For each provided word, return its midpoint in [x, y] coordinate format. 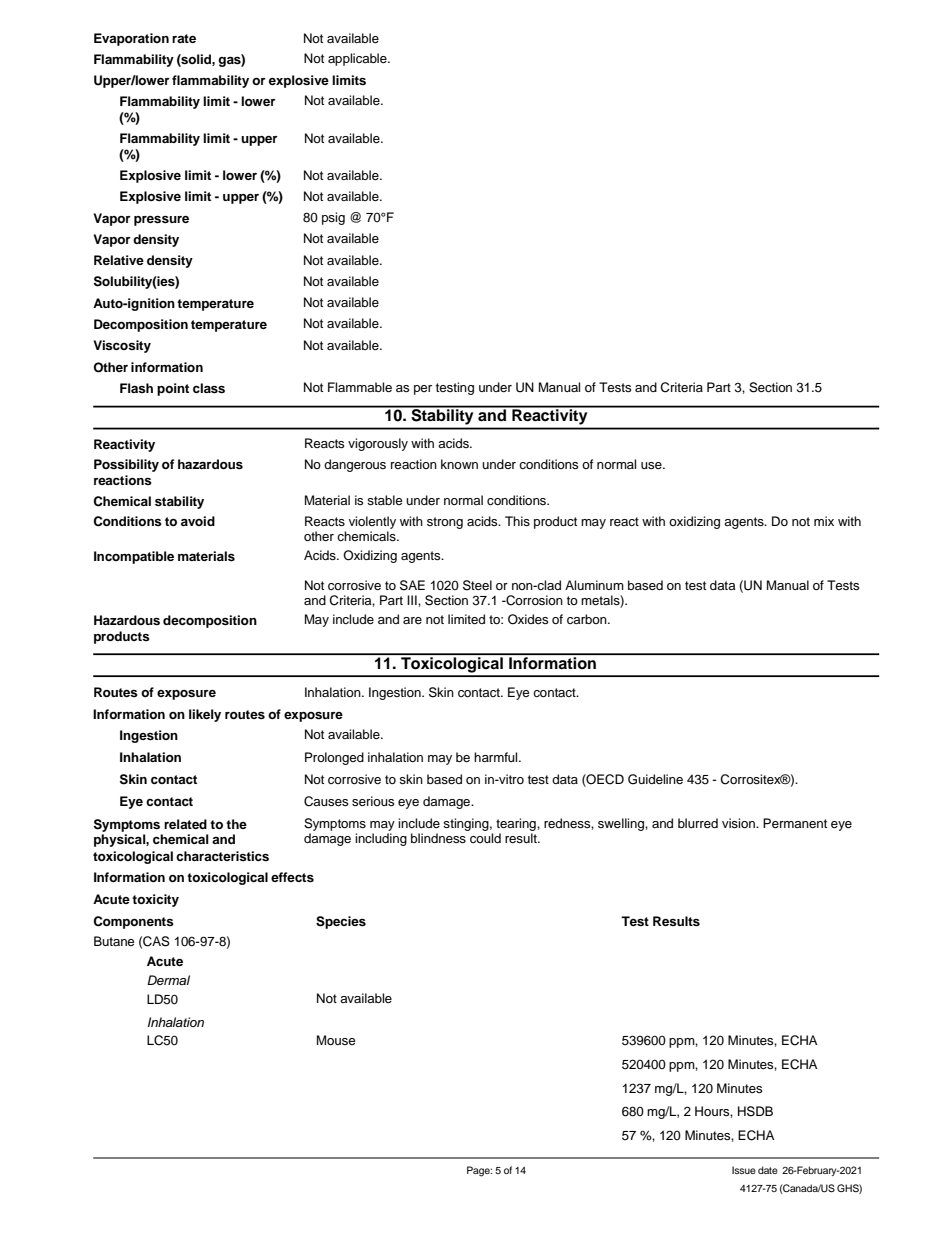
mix [824, 521]
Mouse [336, 1040]
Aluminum [594, 585]
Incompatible [134, 557]
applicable [358, 59]
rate [184, 38]
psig [333, 218]
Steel [477, 585]
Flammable [360, 387]
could [485, 838]
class [209, 388]
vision [739, 823]
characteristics [222, 856]
